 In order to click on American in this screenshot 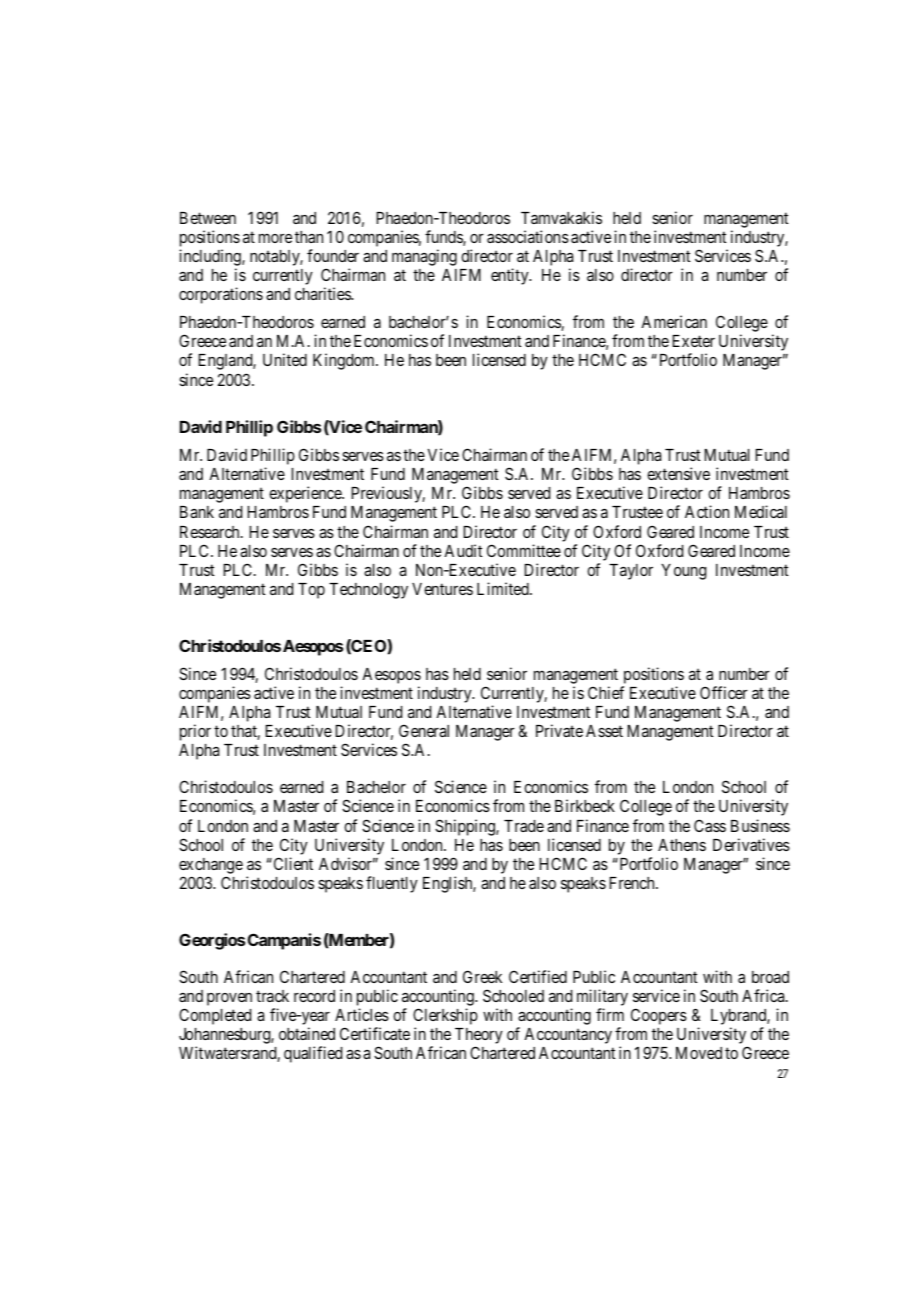, I will do `click(674, 321)`.
